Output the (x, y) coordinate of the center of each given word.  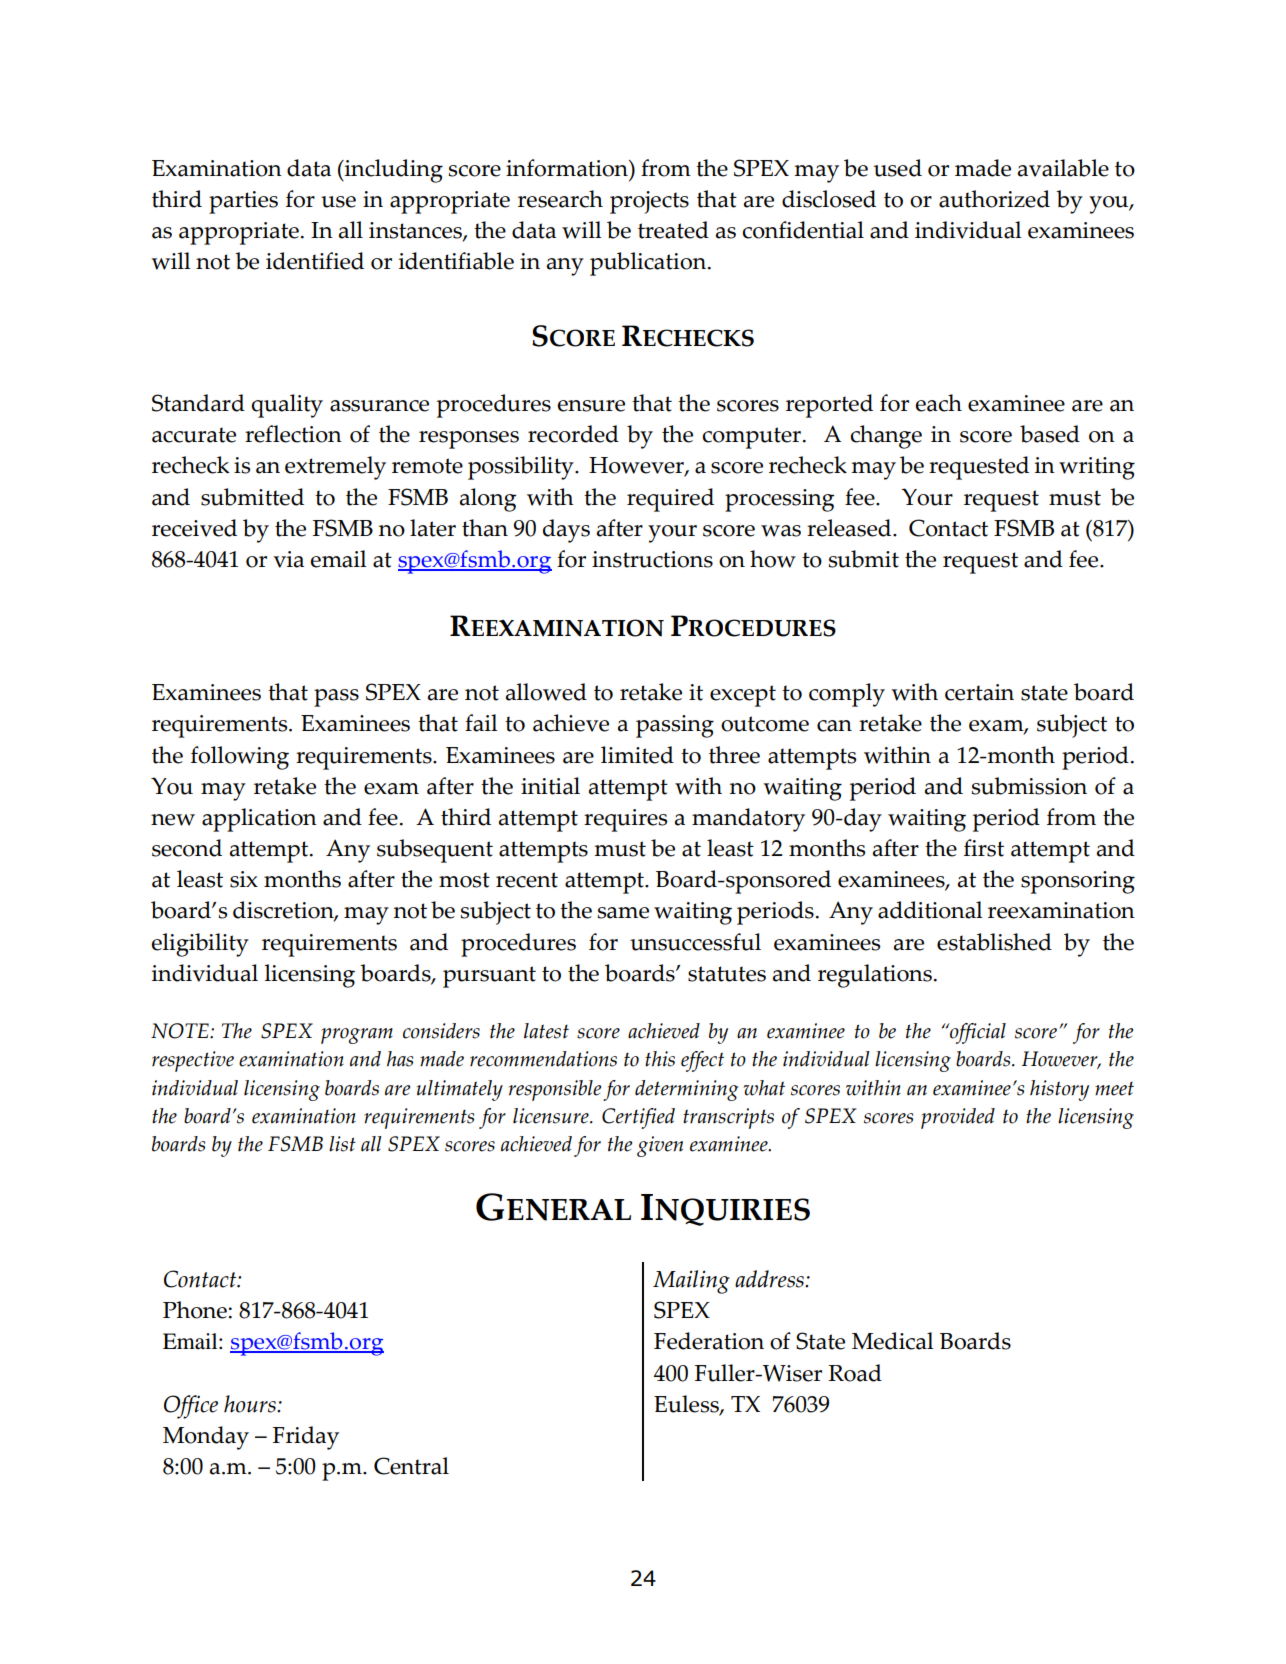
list (342, 1144)
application (259, 820)
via (288, 559)
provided (958, 1118)
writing (1097, 468)
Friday (306, 1438)
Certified (638, 1118)
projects (649, 202)
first (984, 848)
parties (243, 202)
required (670, 500)
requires (625, 820)
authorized (994, 199)
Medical (893, 1341)
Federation (709, 1341)
